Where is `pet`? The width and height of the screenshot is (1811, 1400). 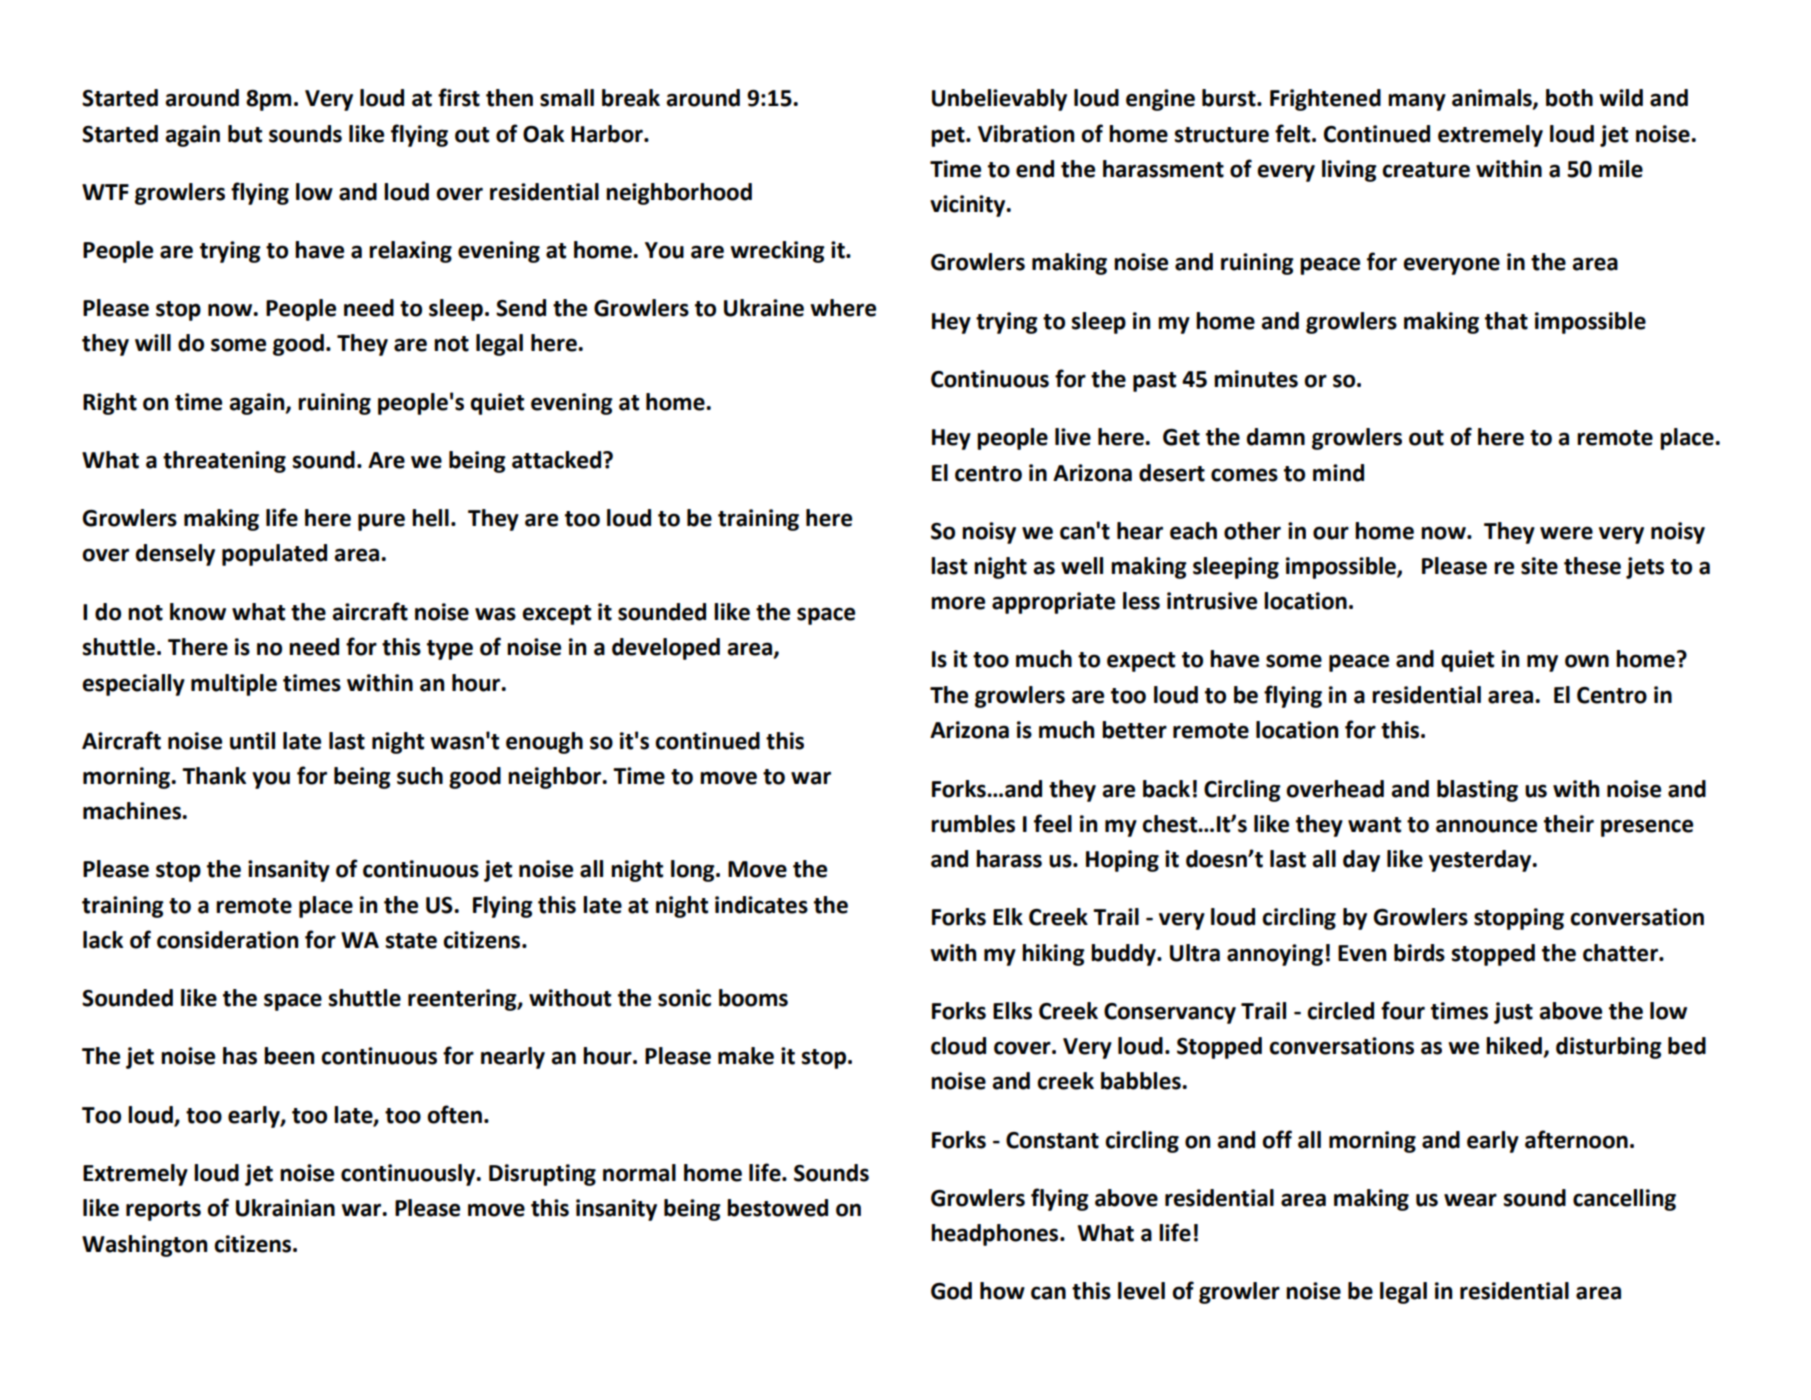 pet is located at coordinates (949, 137).
